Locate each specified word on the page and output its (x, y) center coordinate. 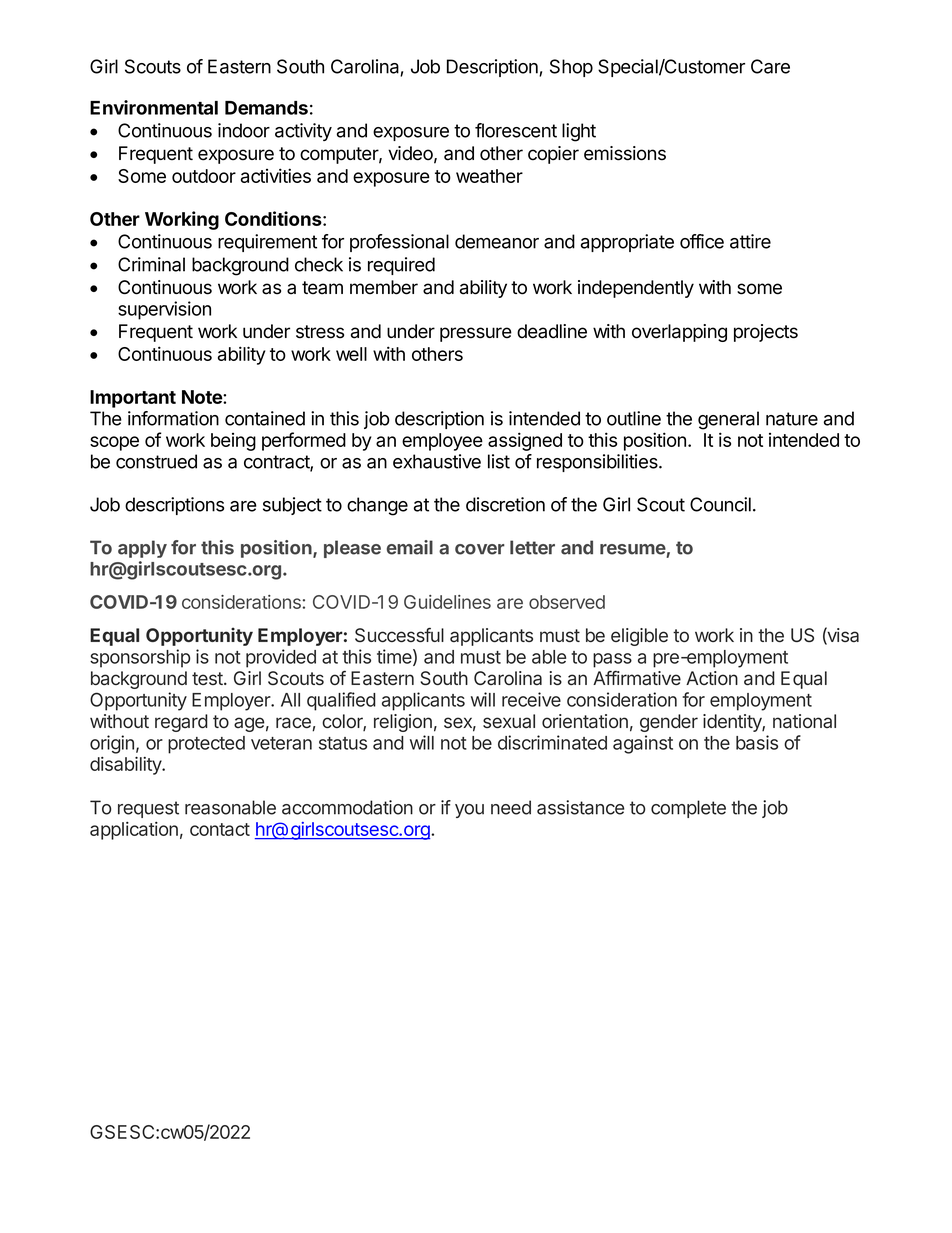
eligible (639, 637)
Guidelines (447, 602)
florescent (516, 130)
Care (770, 66)
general (728, 420)
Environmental (154, 107)
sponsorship (140, 658)
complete (688, 809)
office (702, 241)
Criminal (151, 264)
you (469, 811)
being (233, 442)
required (401, 266)
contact (220, 829)
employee (442, 442)
